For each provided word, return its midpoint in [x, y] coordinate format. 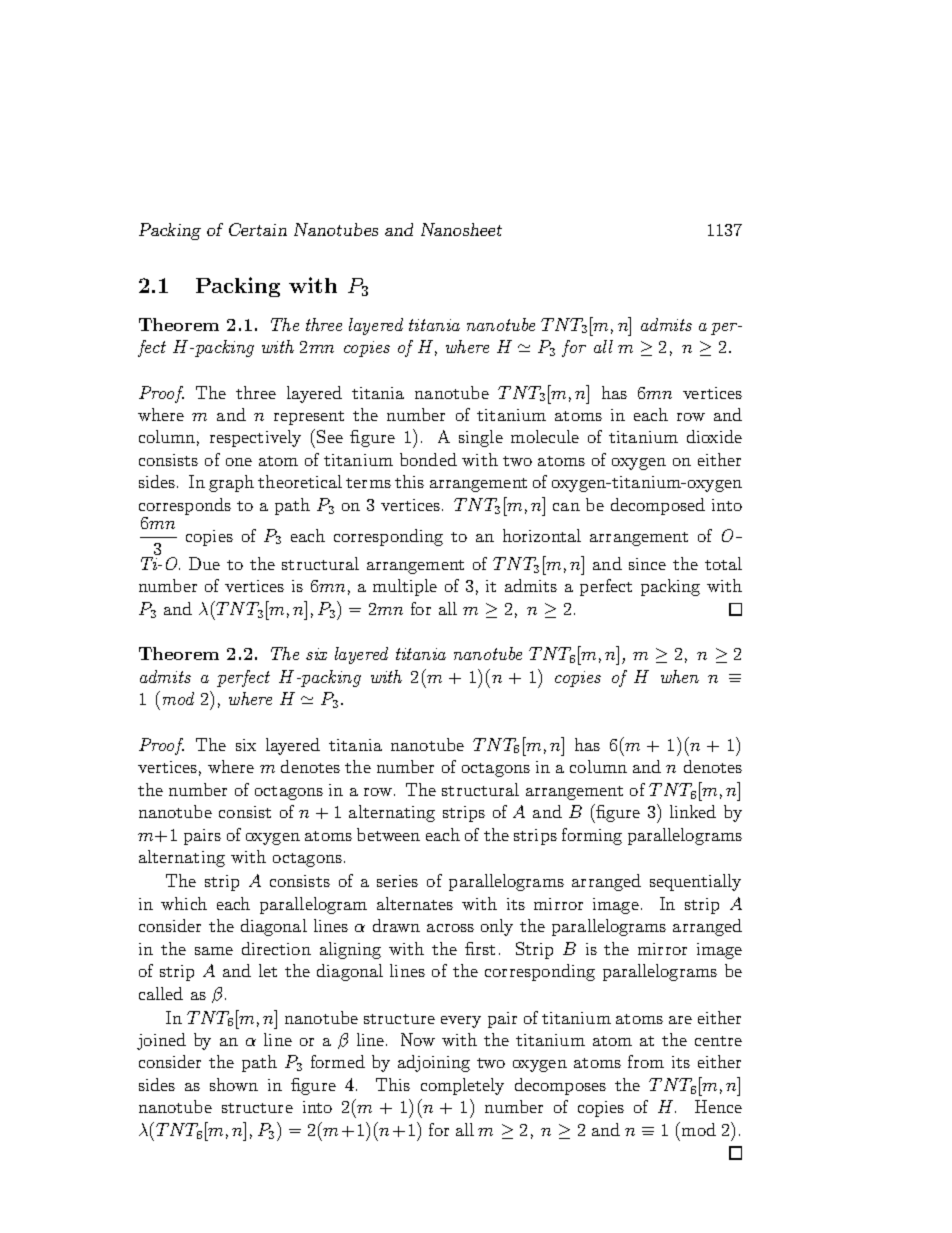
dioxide [714, 436]
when [680, 676]
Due [204, 563]
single [481, 438]
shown [234, 1084]
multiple [405, 587]
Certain [258, 229]
